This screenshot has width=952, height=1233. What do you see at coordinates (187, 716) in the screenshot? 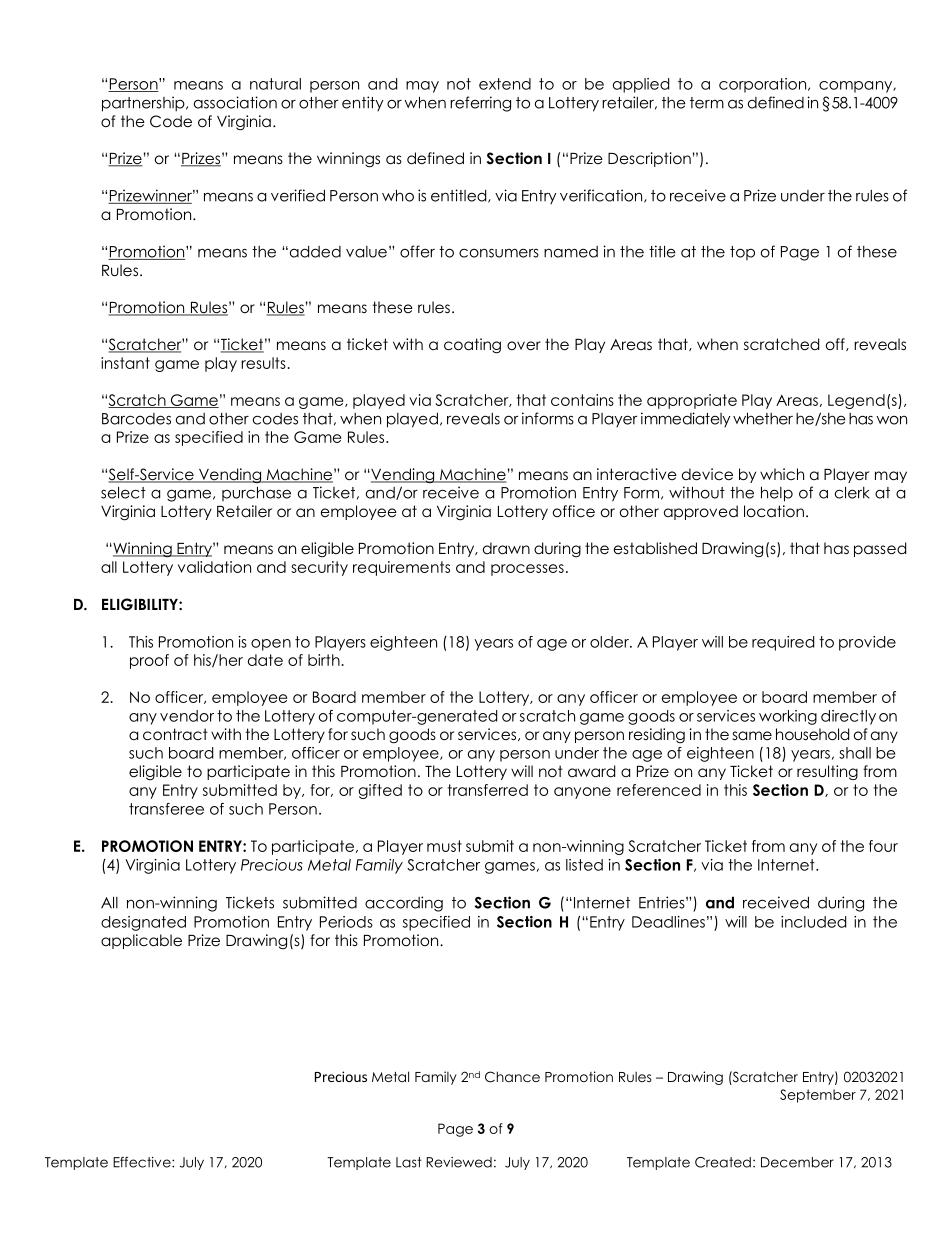
I see `vendor` at bounding box center [187, 716].
